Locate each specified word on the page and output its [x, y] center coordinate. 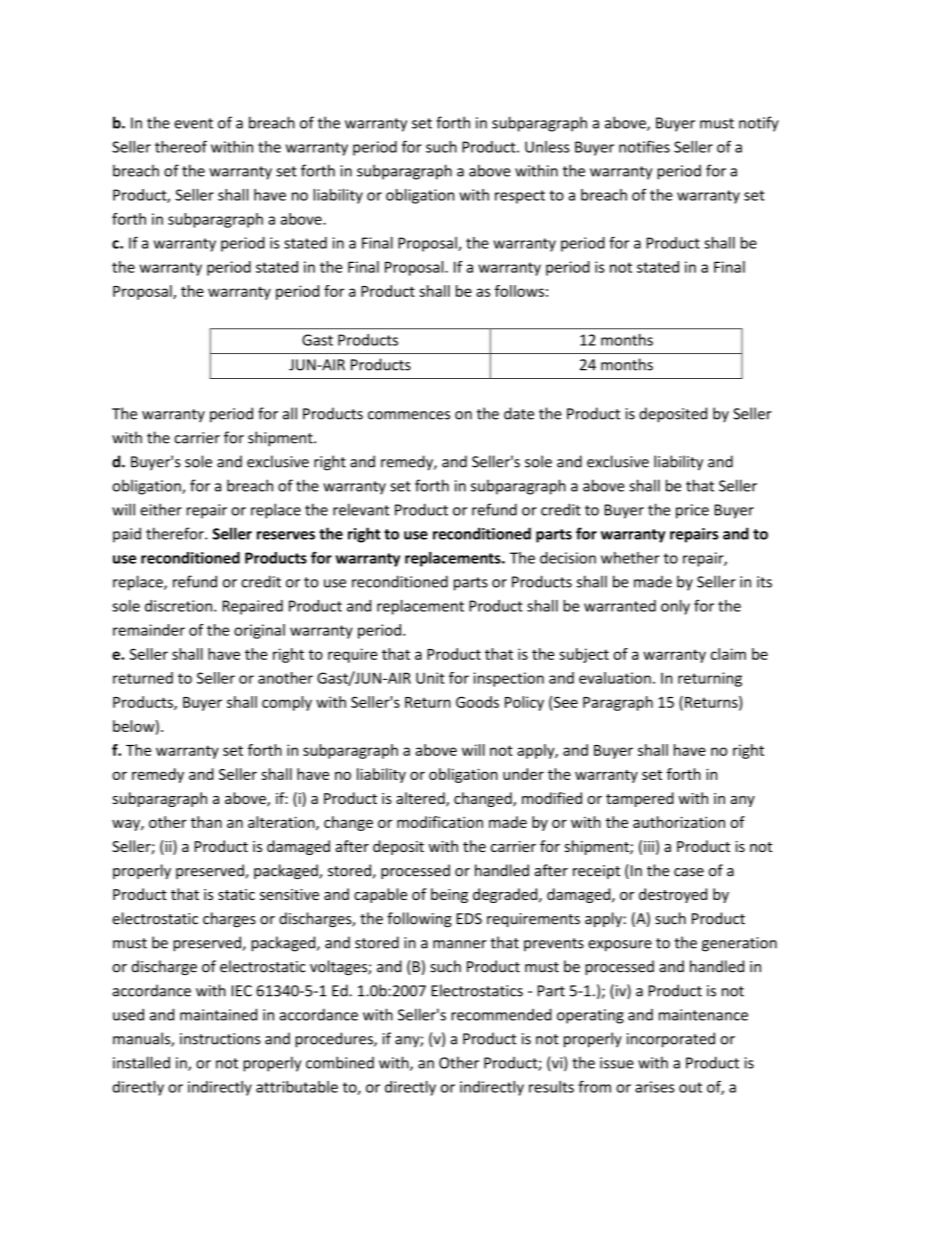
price [692, 511]
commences [409, 415]
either [161, 509]
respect [520, 197]
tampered [640, 799]
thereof [181, 146]
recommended [501, 1014]
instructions [220, 1039]
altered [421, 799]
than [206, 822]
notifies [644, 146]
